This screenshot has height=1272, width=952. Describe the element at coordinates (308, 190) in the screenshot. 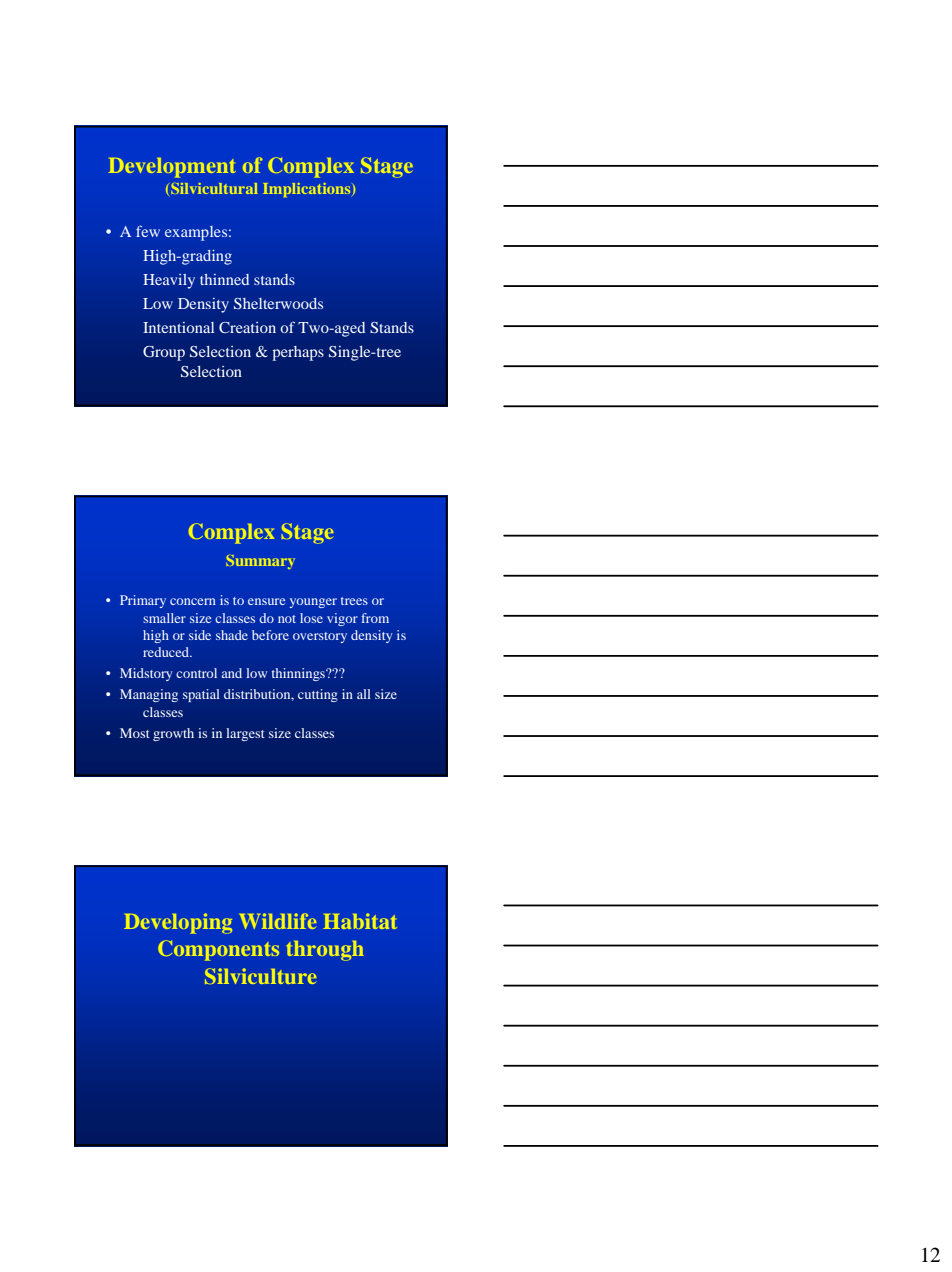

I see `Implications` at that location.
